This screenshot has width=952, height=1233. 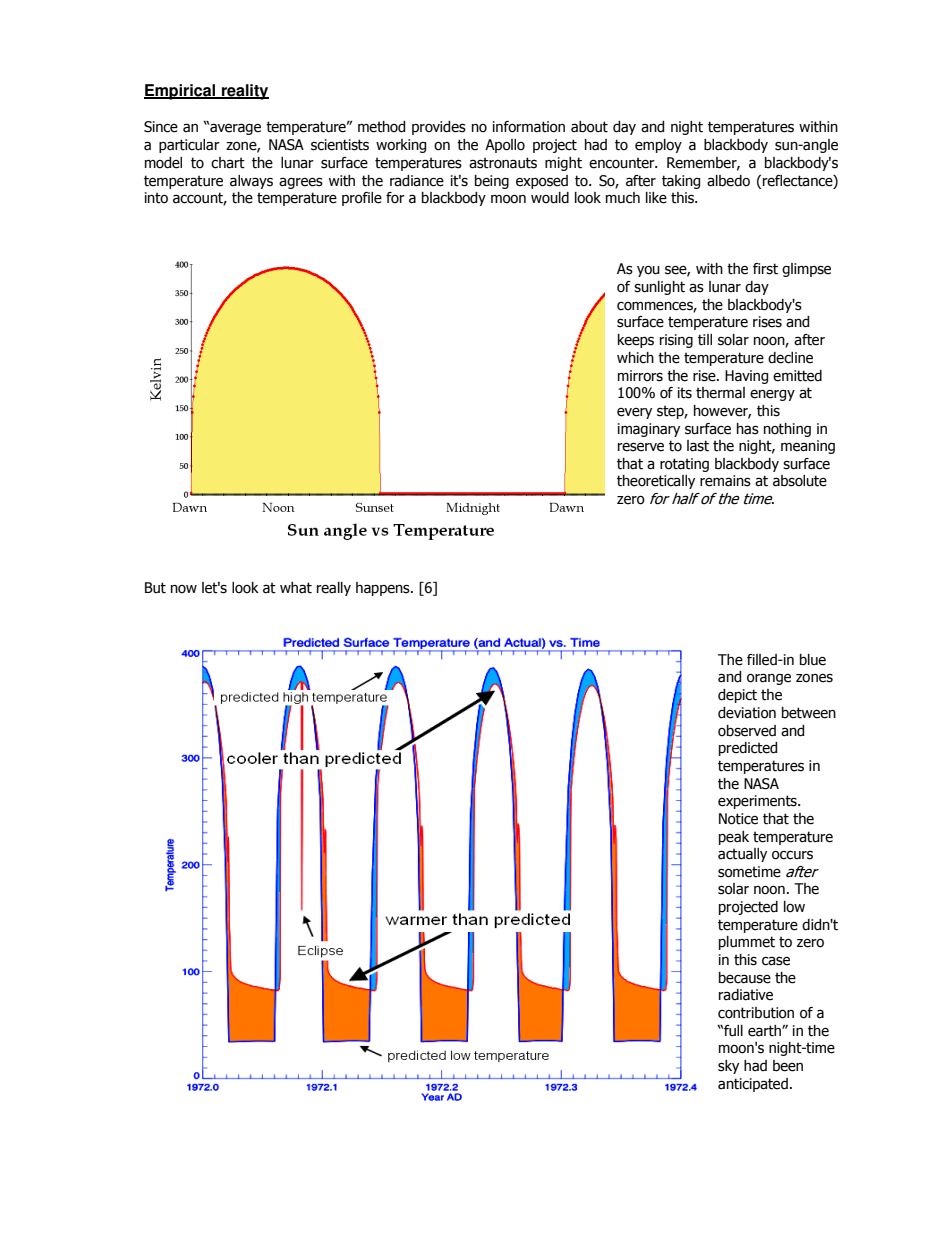 What do you see at coordinates (728, 1067) in the screenshot?
I see `sky` at bounding box center [728, 1067].
